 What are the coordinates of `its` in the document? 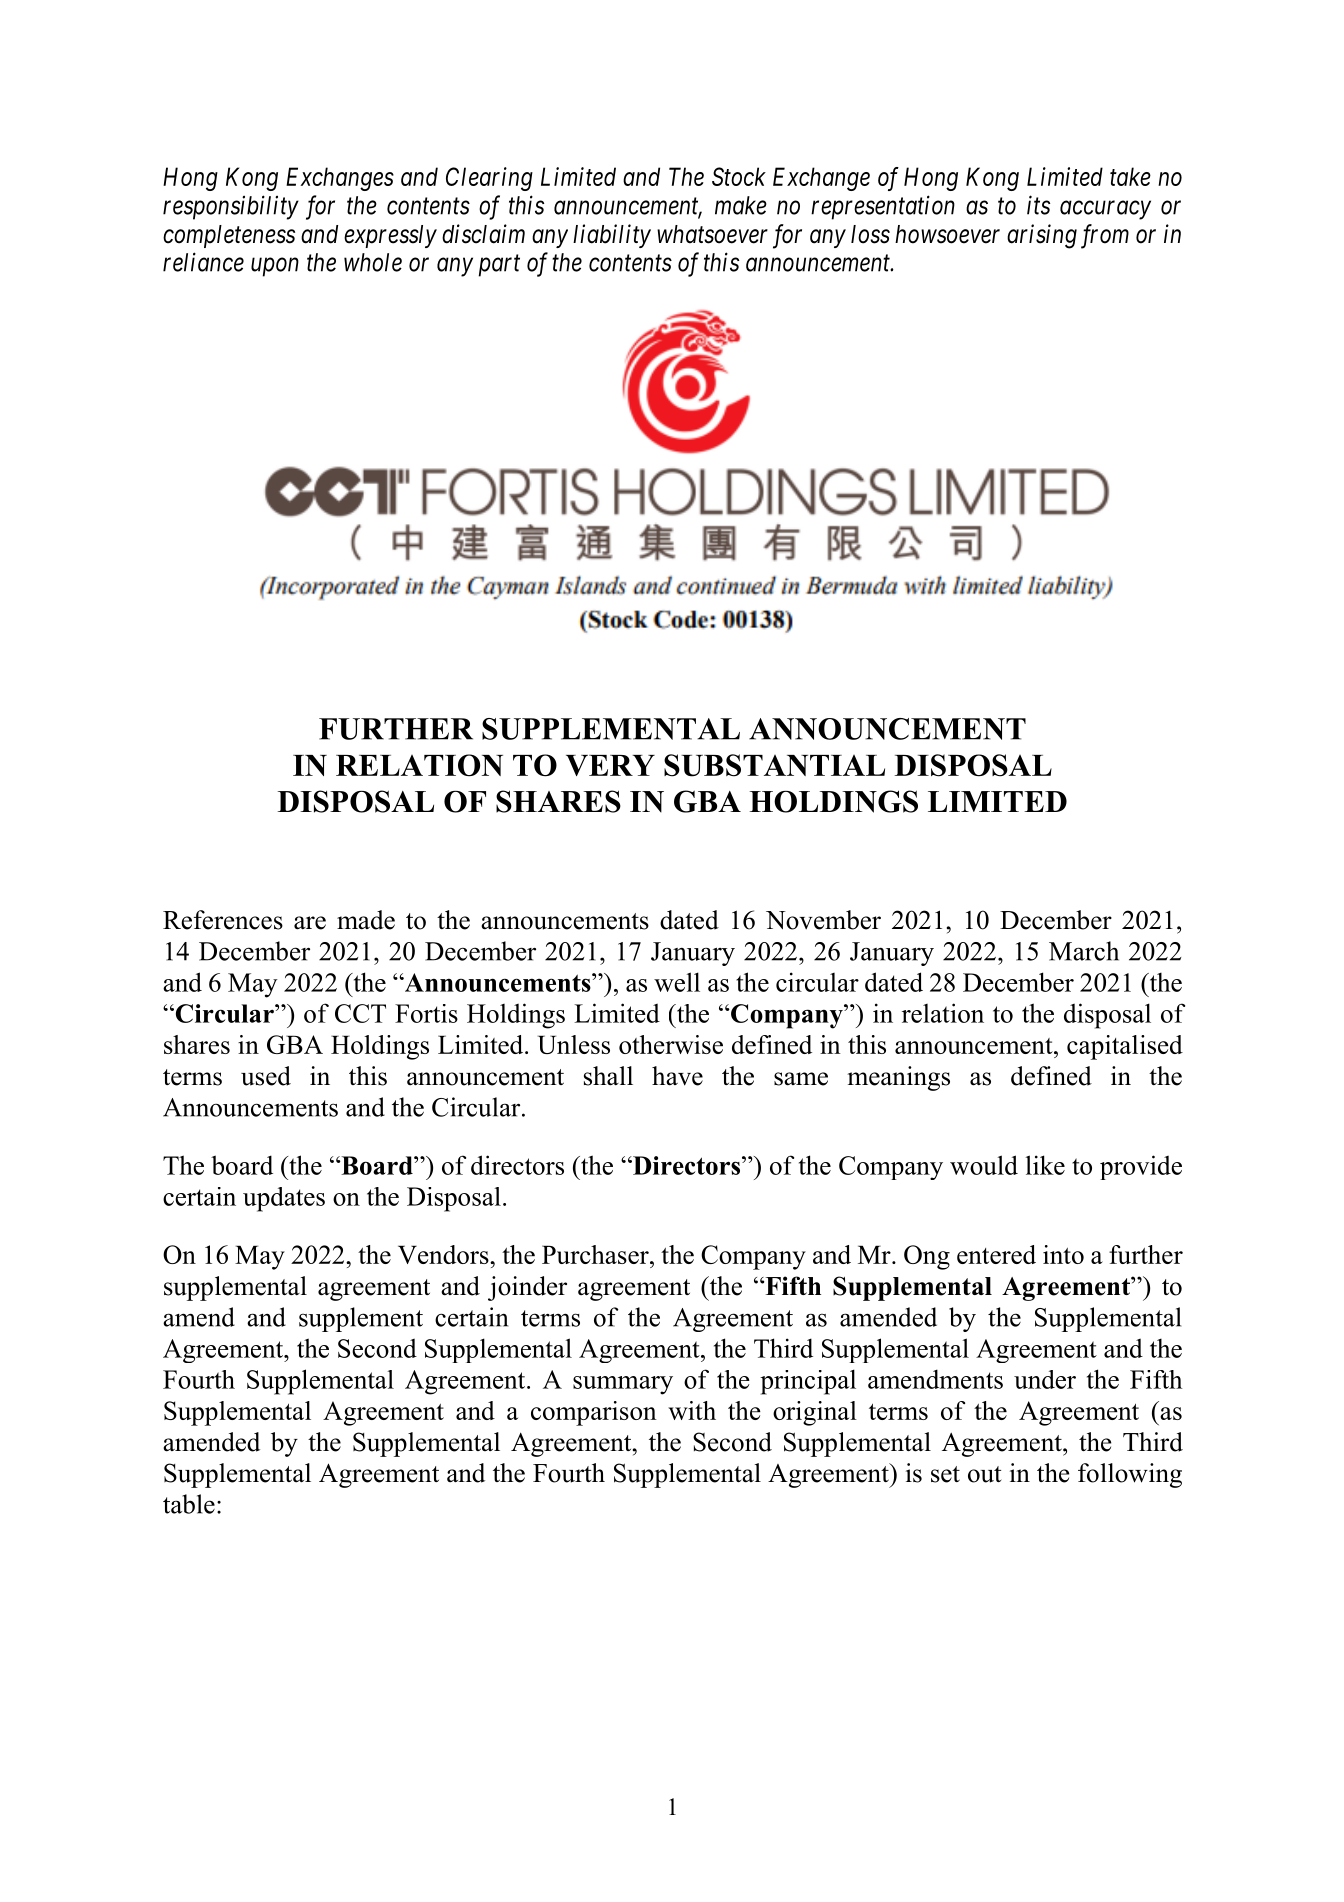 It's located at (1038, 205).
